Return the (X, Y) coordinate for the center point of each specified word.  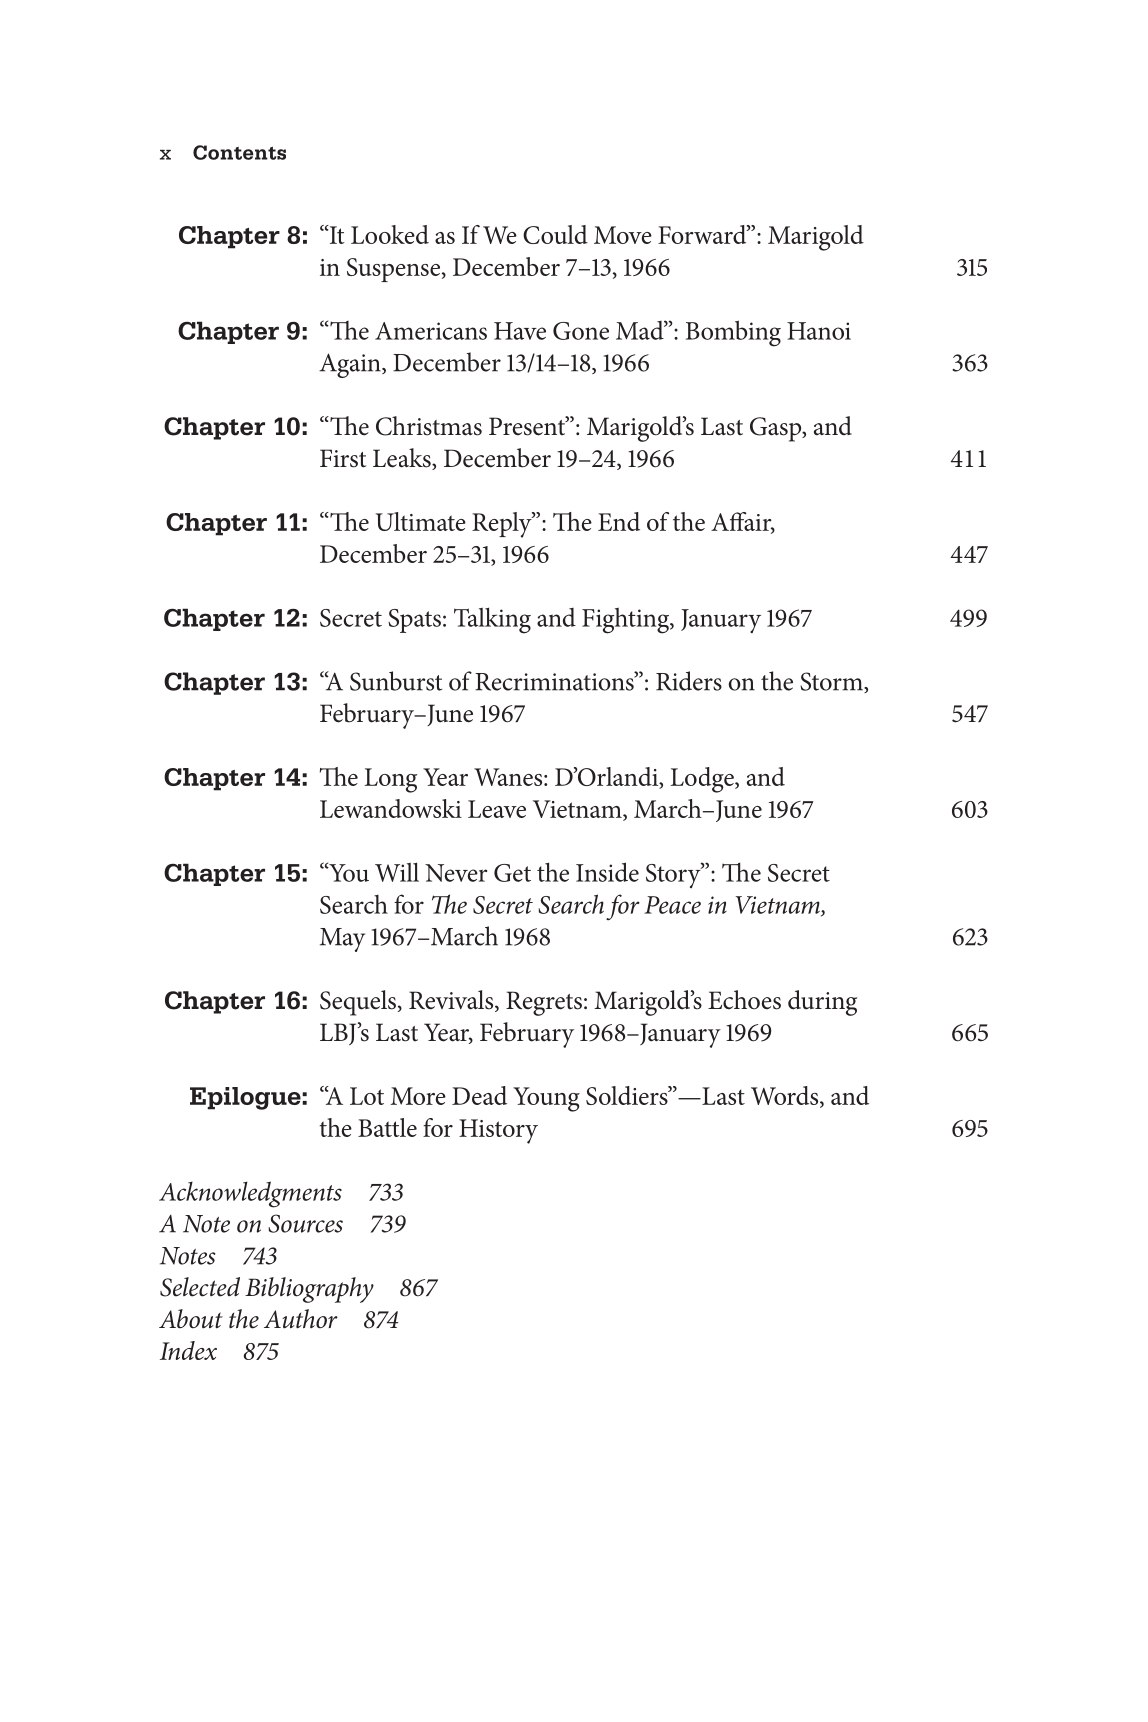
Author (301, 1319)
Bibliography (309, 1290)
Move (623, 235)
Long (390, 780)
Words (786, 1096)
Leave (497, 809)
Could (555, 234)
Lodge (703, 780)
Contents (239, 152)
